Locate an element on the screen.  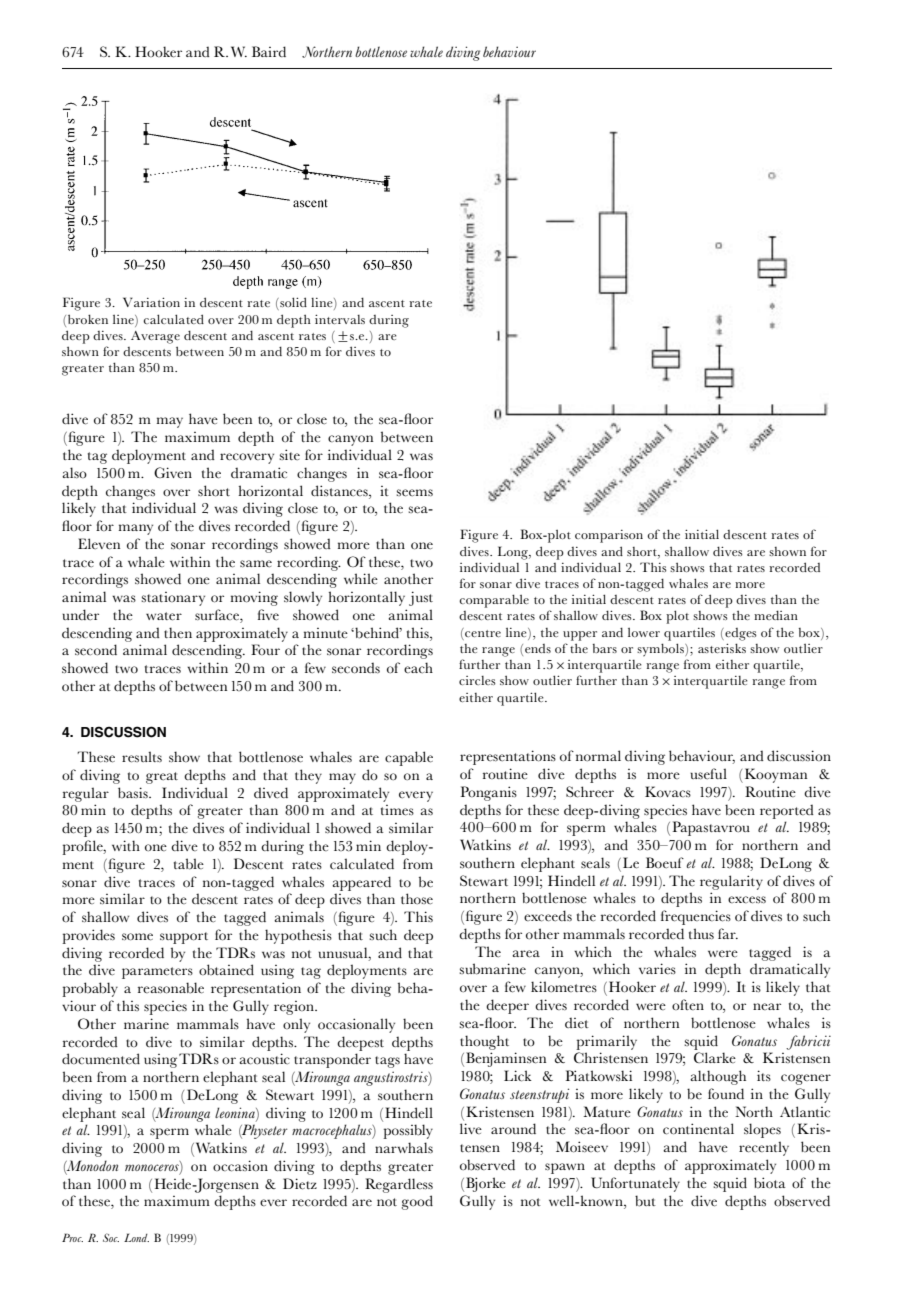
solid is located at coordinates (292, 303).
